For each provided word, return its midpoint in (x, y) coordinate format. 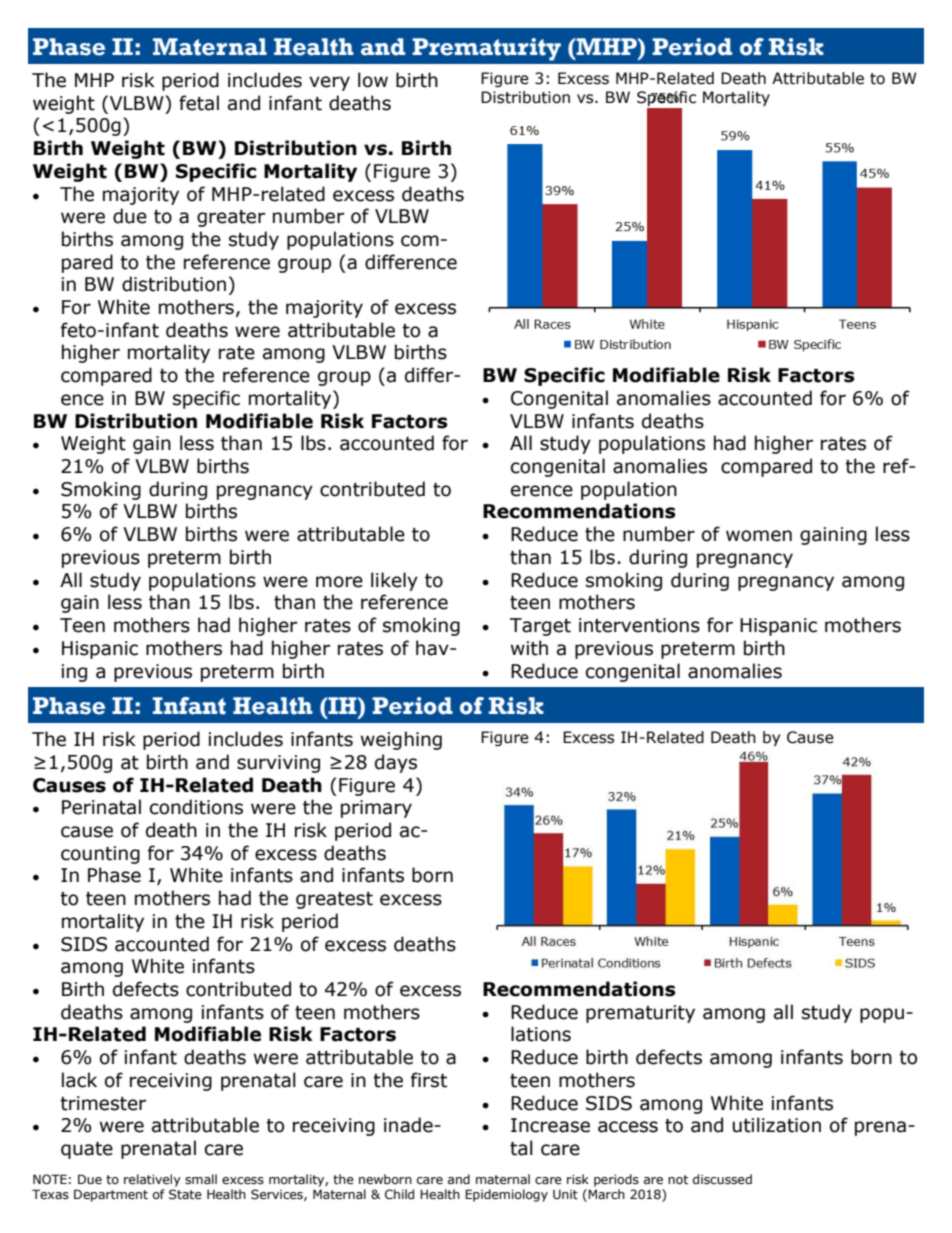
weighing (401, 740)
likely (394, 581)
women (759, 536)
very (329, 83)
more (339, 582)
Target (540, 627)
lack (79, 1080)
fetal (199, 103)
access (628, 1127)
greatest (334, 900)
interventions (639, 625)
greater (231, 218)
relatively (152, 1180)
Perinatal (101, 807)
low (373, 80)
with (529, 648)
